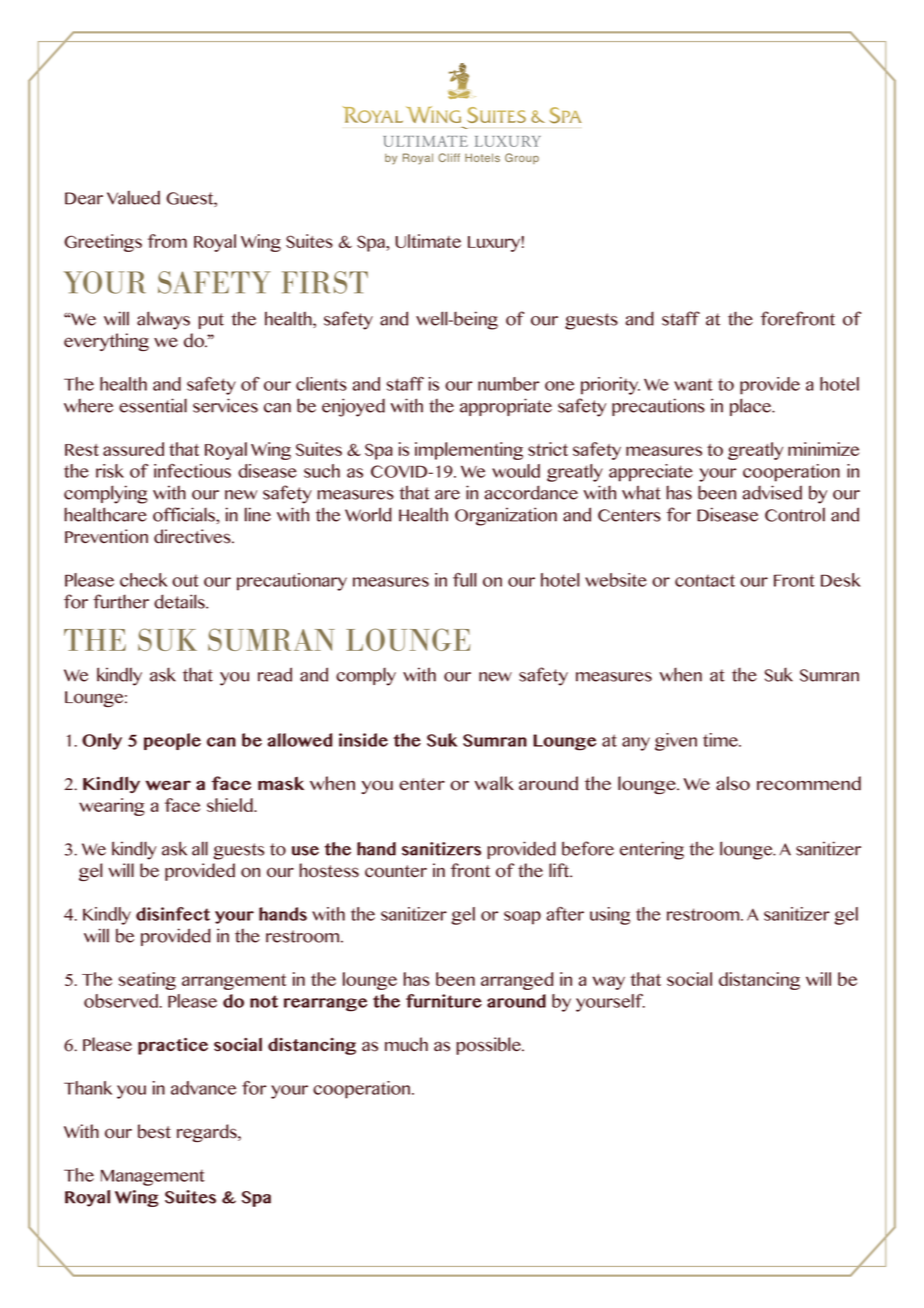  Describe the element at coordinates (167, 241) in the page. I see `from` at that location.
